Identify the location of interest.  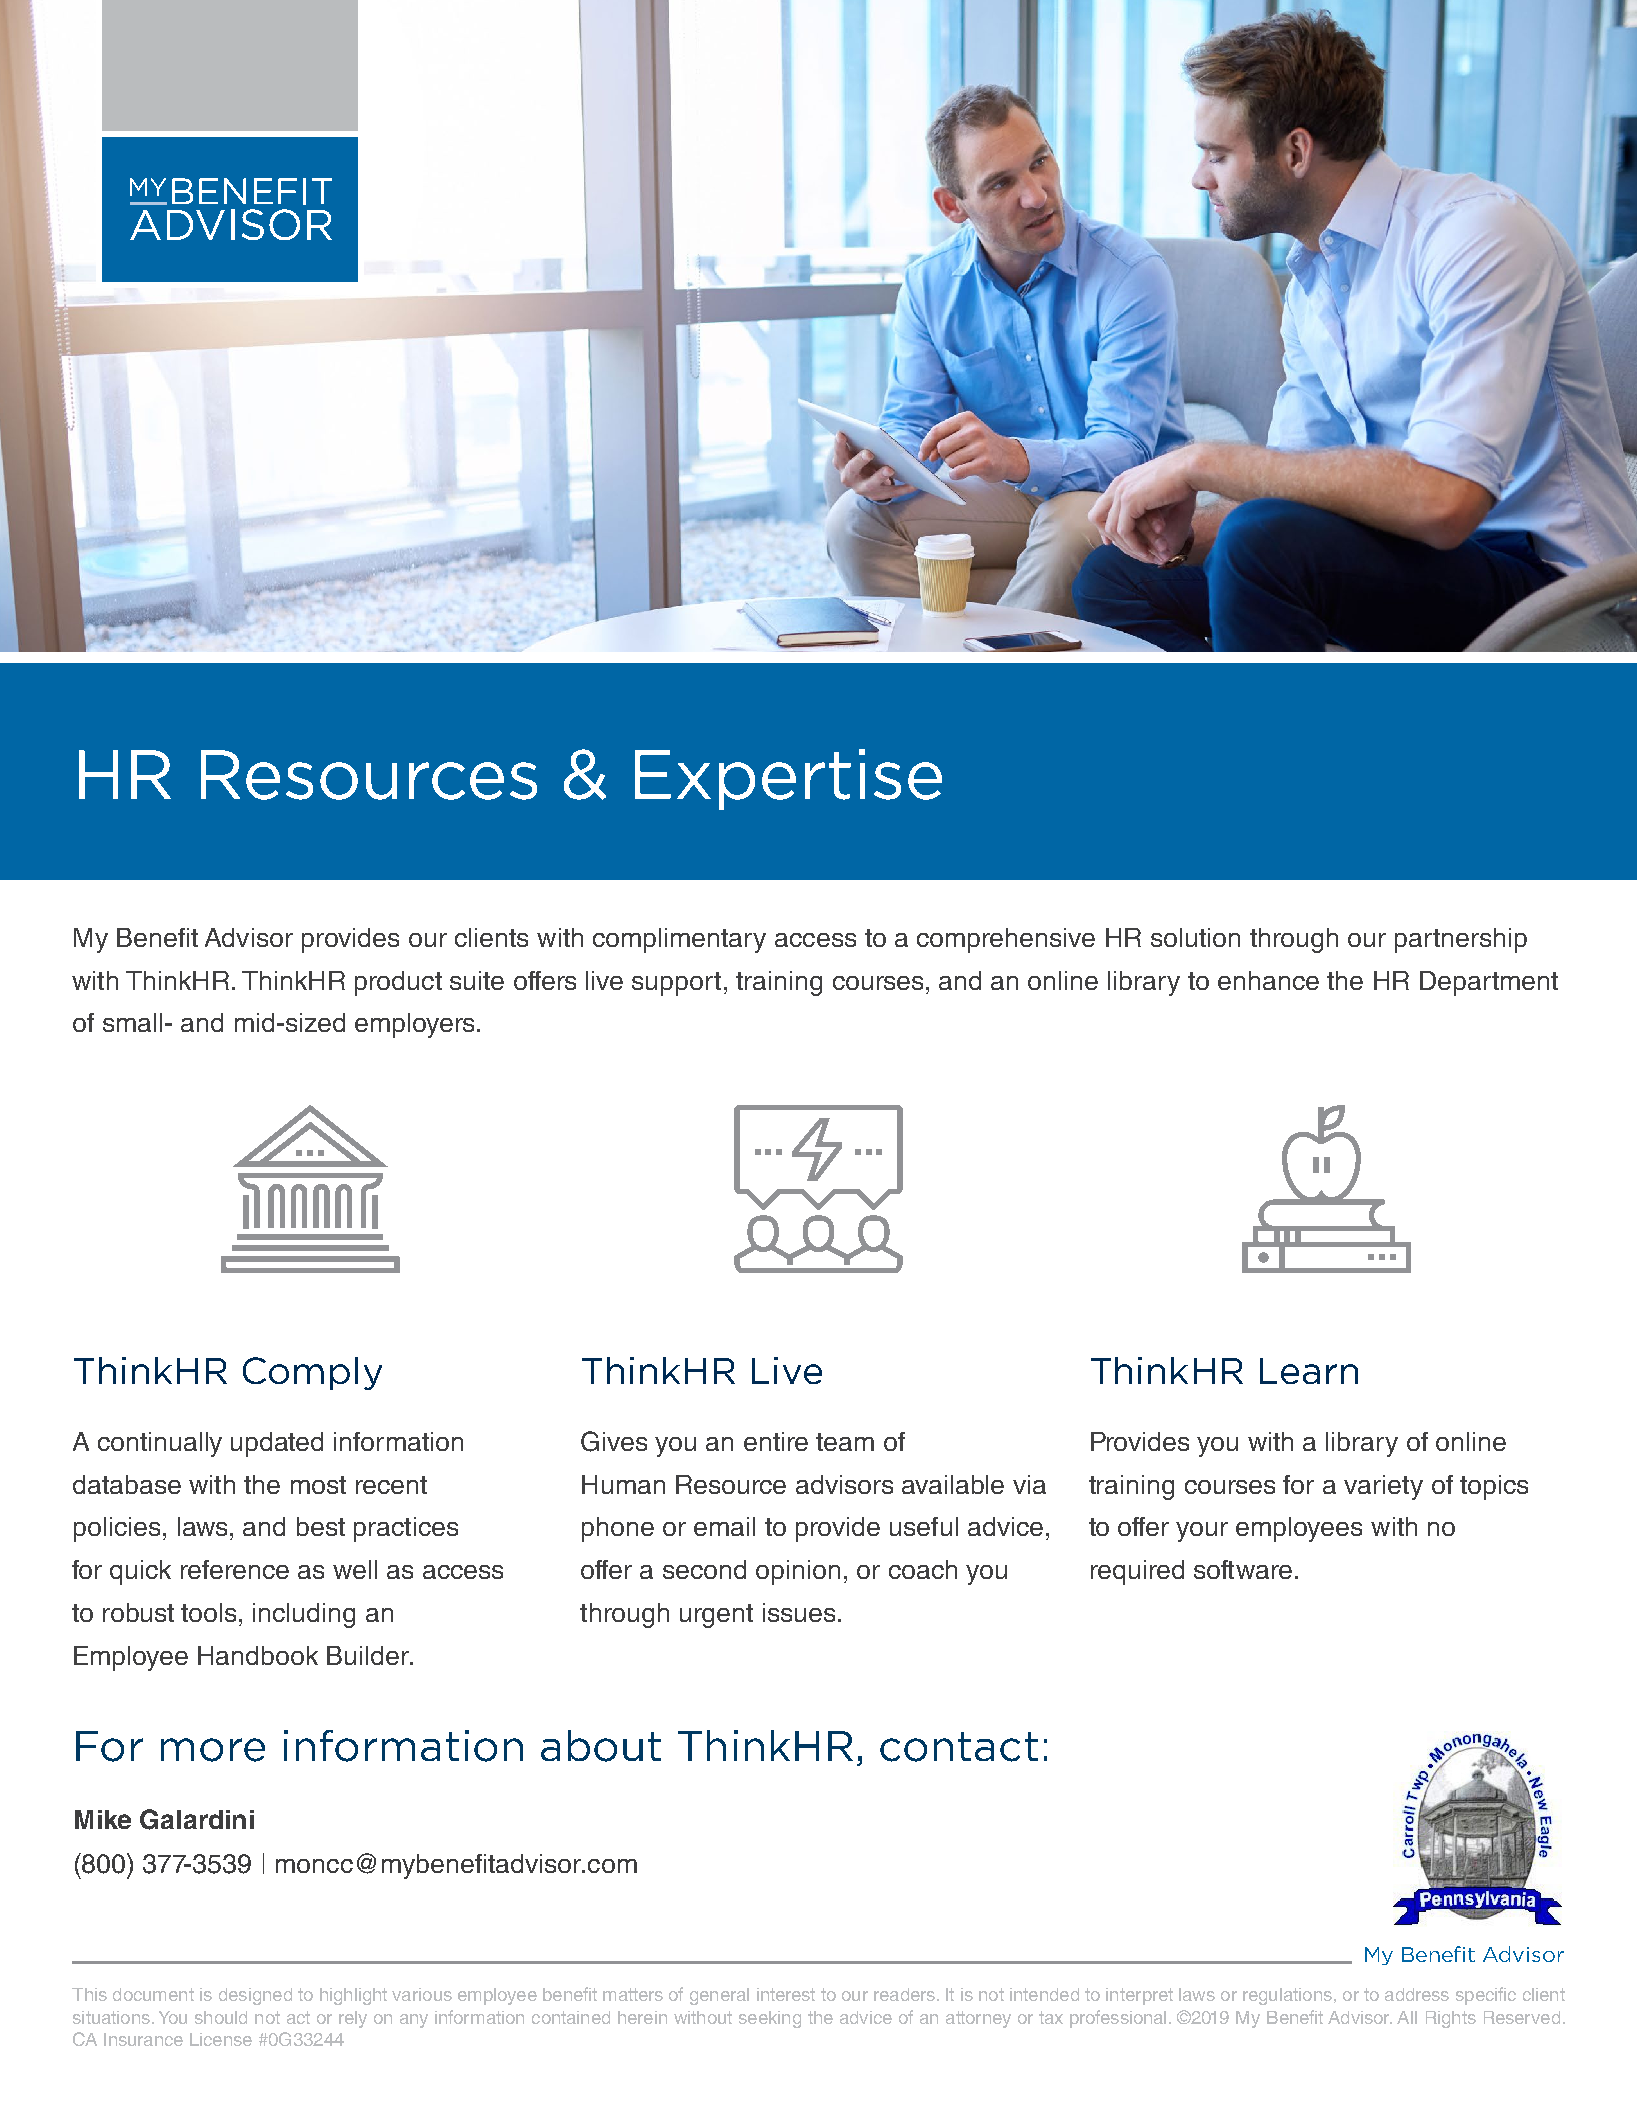
(786, 1994).
